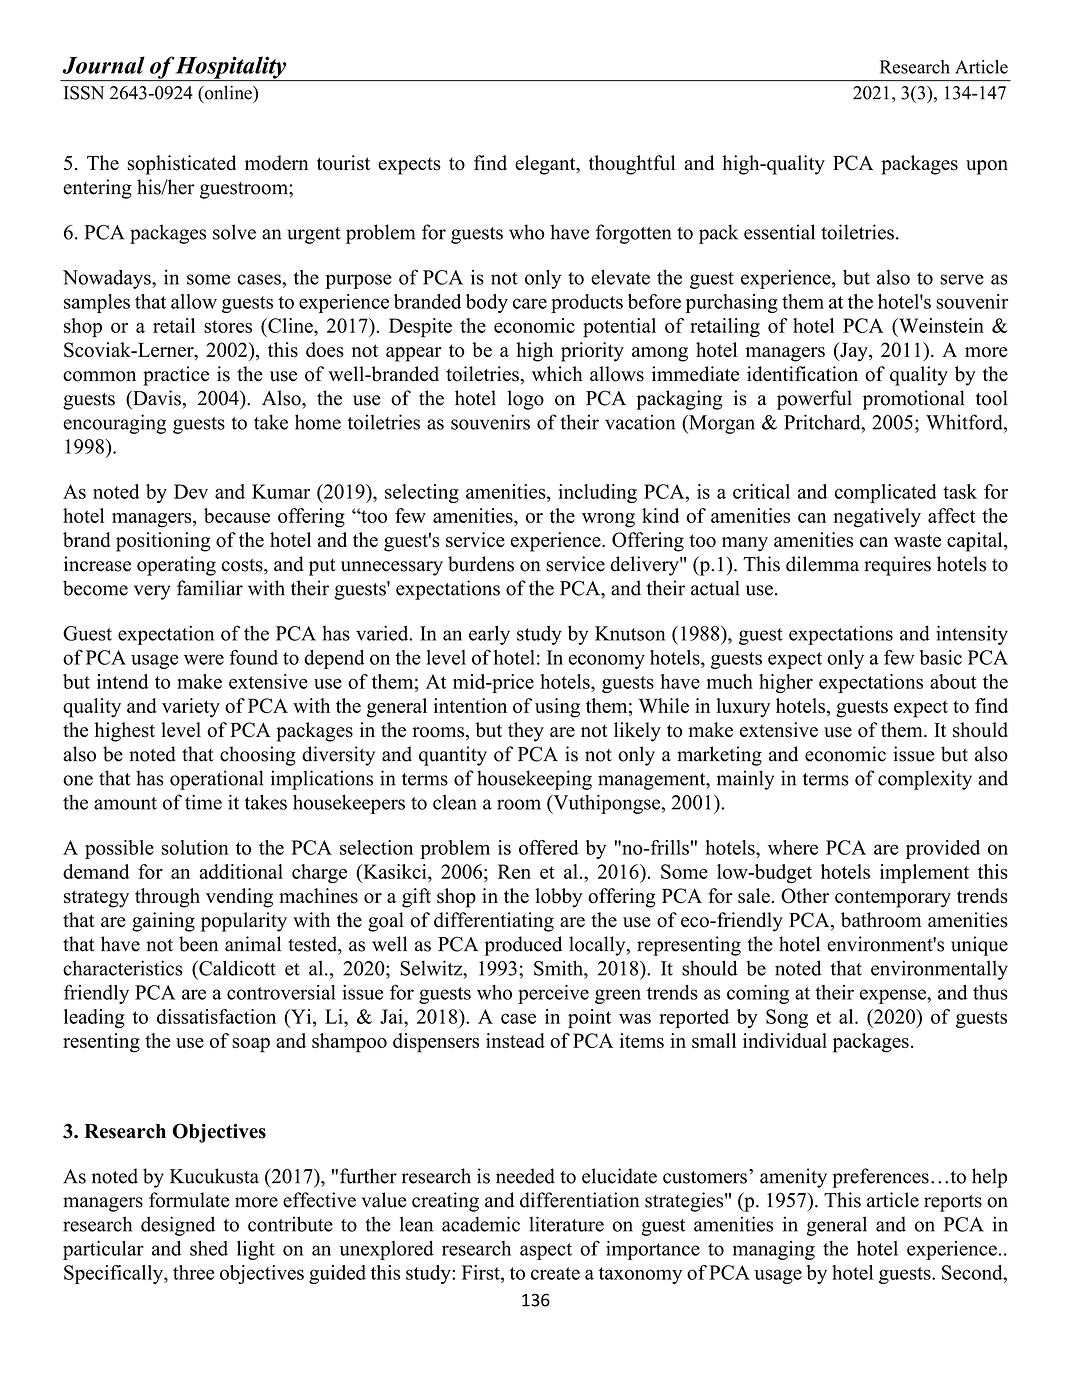 This screenshot has width=1071, height=1386. Describe the element at coordinates (176, 376) in the screenshot. I see `practice` at that location.
